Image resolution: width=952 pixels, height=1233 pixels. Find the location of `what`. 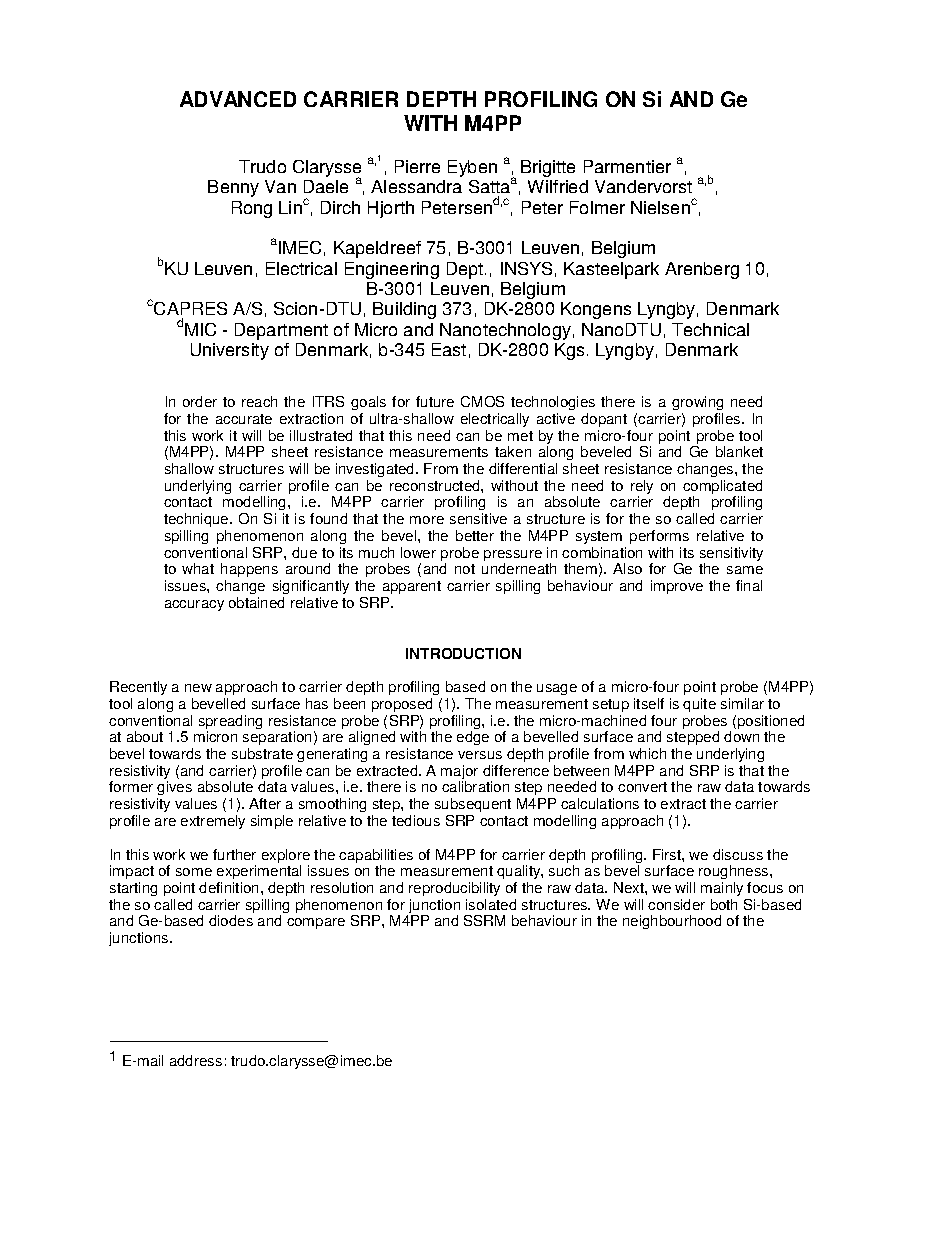

what is located at coordinates (198, 568).
